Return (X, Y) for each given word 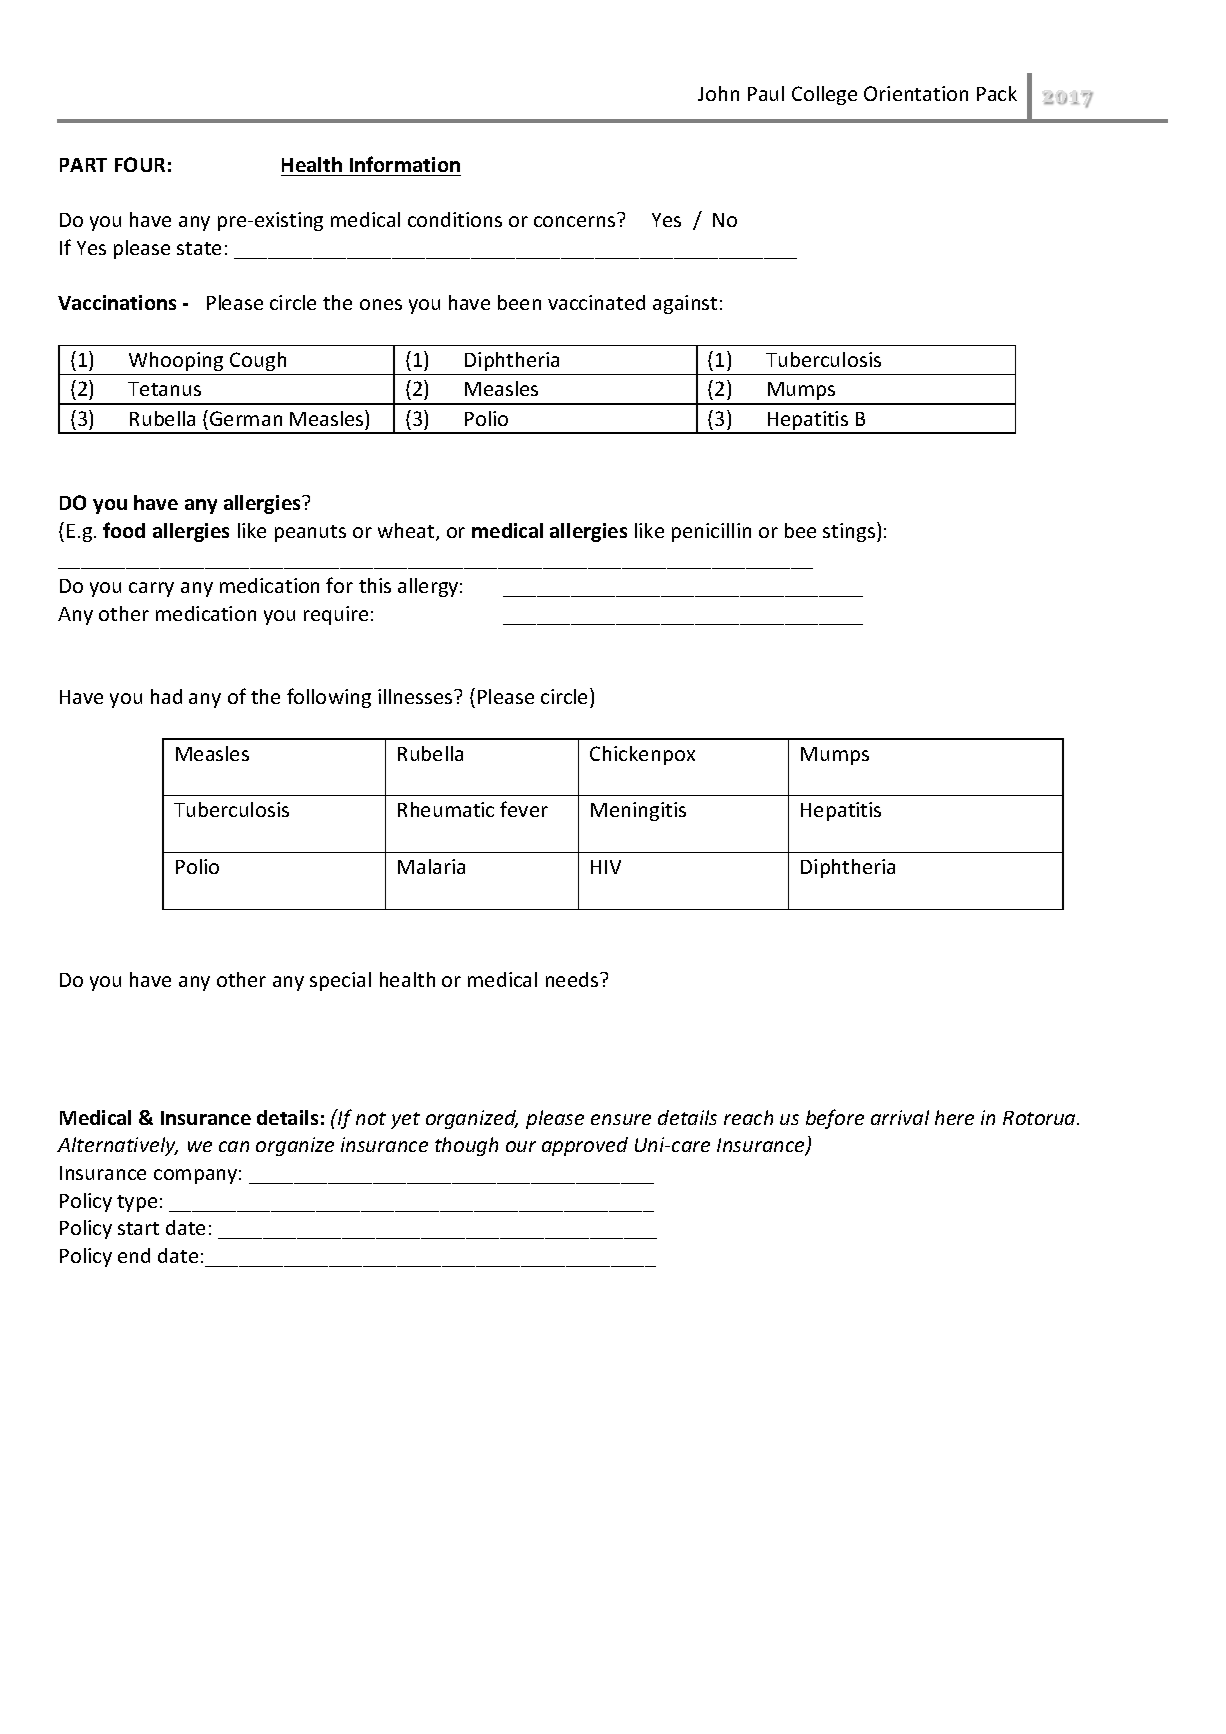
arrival (900, 1117)
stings (850, 532)
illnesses (416, 696)
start (138, 1228)
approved (585, 1146)
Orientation (916, 93)
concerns (574, 221)
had (166, 696)
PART (83, 165)
